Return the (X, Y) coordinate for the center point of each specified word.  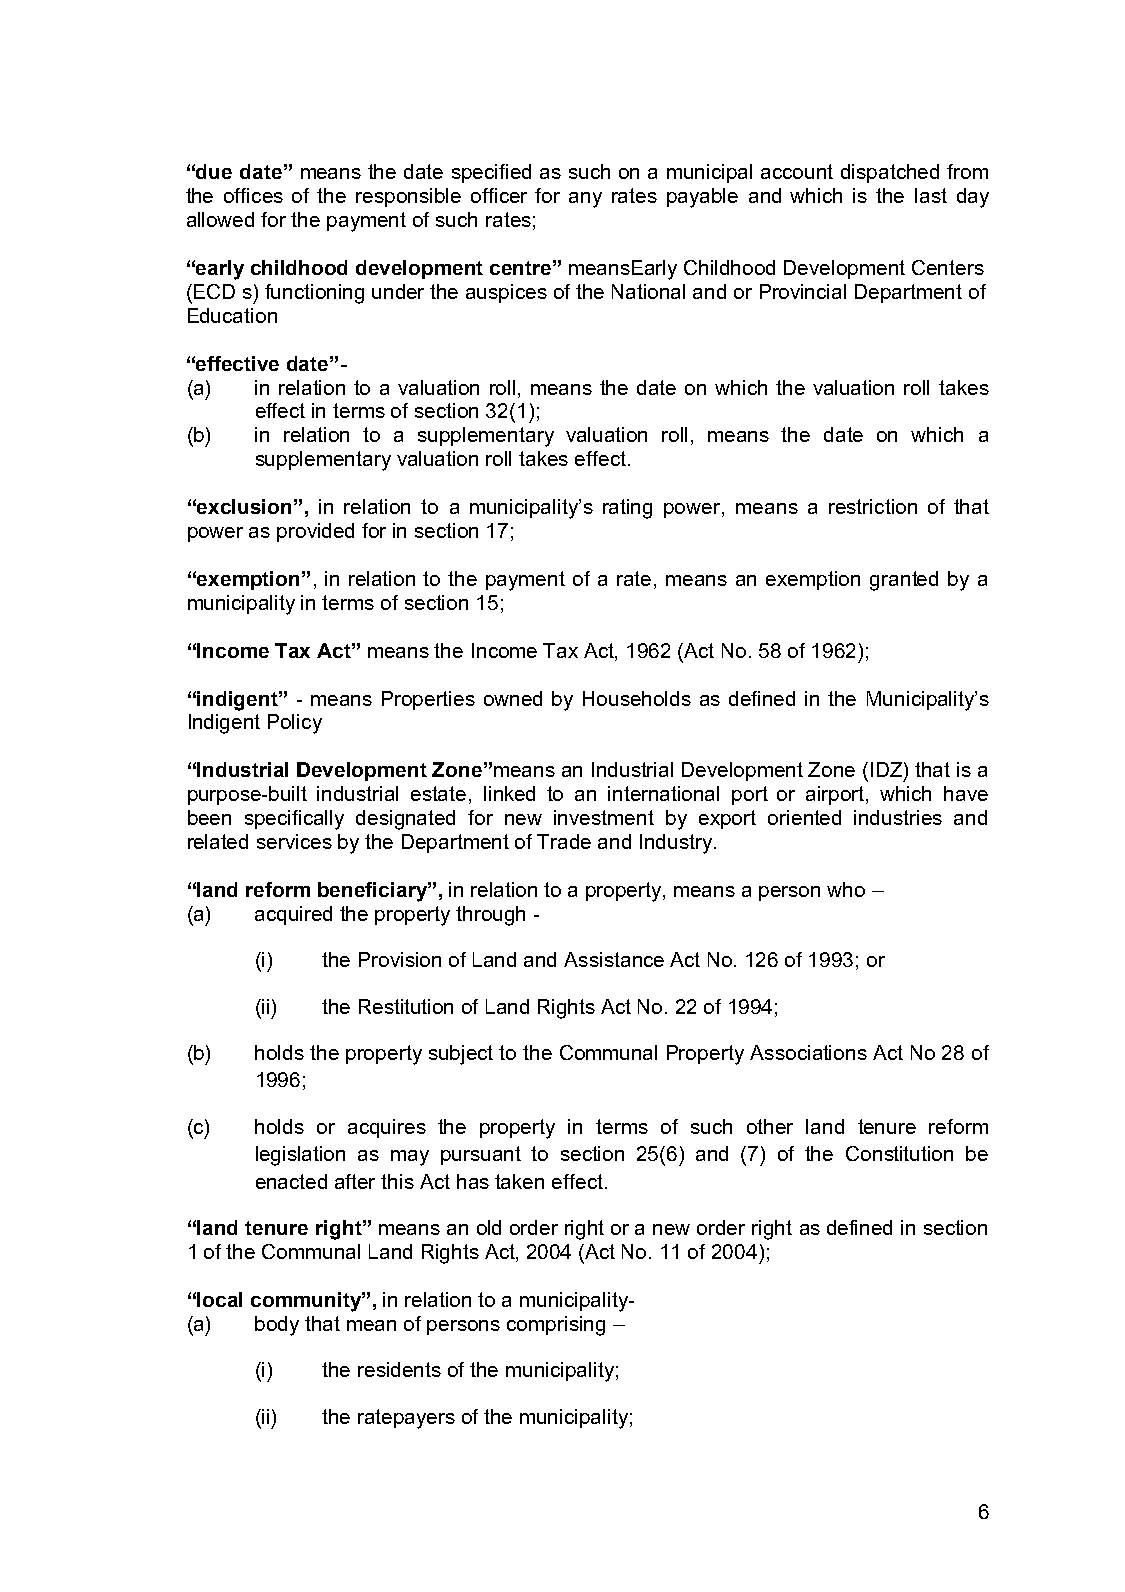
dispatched (890, 173)
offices (253, 195)
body (277, 1326)
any (585, 200)
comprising (556, 1326)
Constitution (899, 1153)
